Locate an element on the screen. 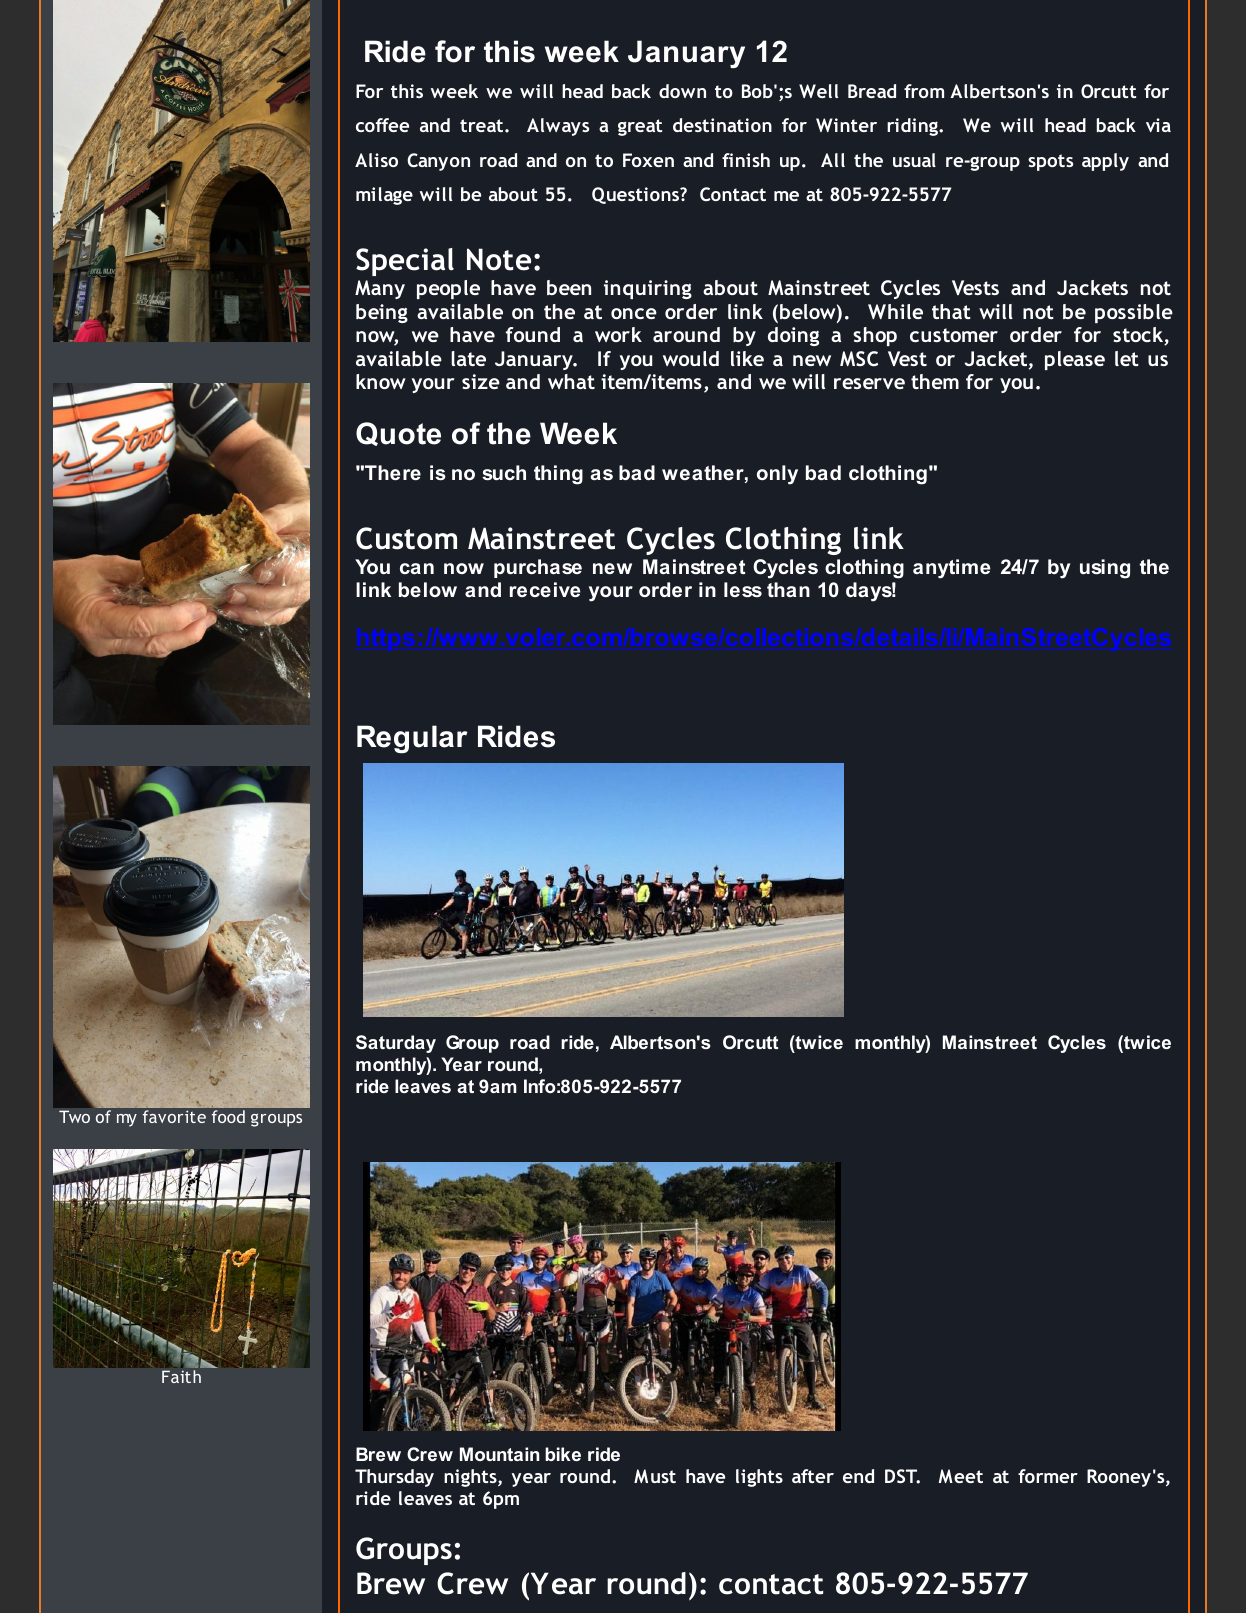 The height and width of the screenshot is (1613, 1247). Regular is located at coordinates (412, 739).
